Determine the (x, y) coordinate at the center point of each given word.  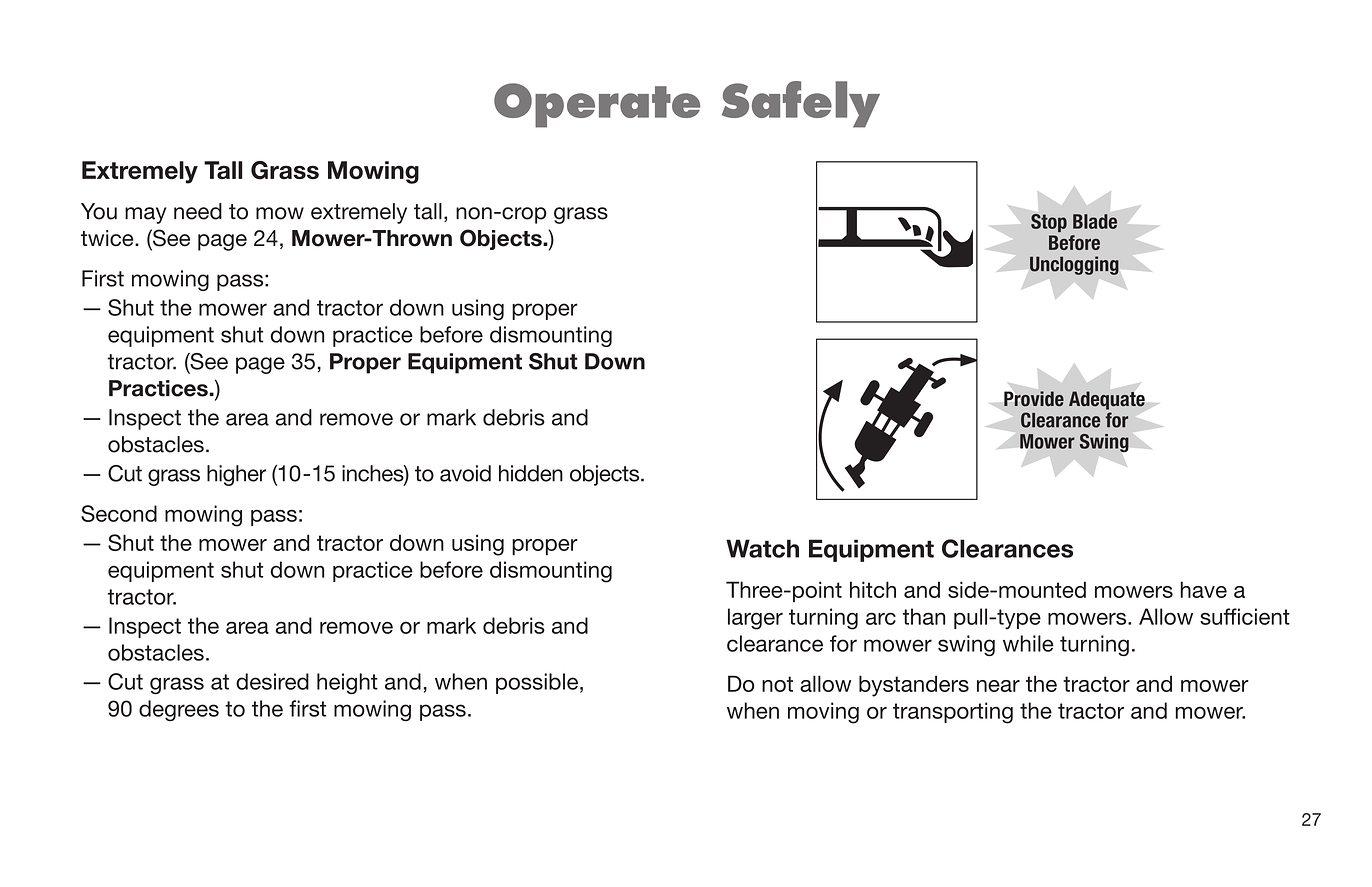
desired (272, 681)
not (777, 684)
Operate (597, 105)
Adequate (1107, 400)
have (1203, 589)
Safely (801, 104)
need (198, 211)
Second (119, 513)
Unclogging (1074, 265)
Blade (1095, 221)
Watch (762, 548)
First (103, 278)
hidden (531, 473)
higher (236, 475)
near (998, 686)
